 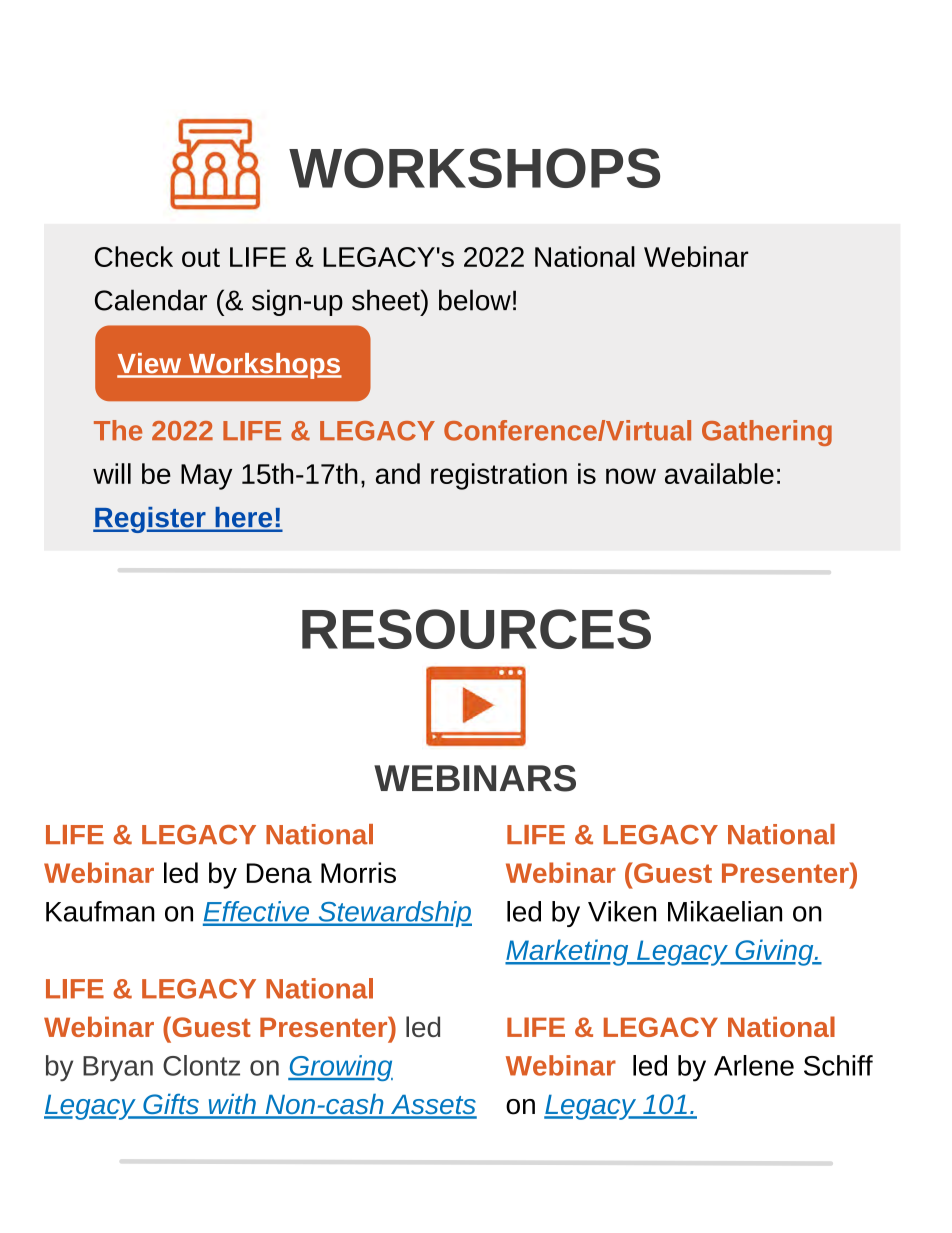 What do you see at coordinates (754, 1065) in the screenshot?
I see `Arlene` at bounding box center [754, 1065].
